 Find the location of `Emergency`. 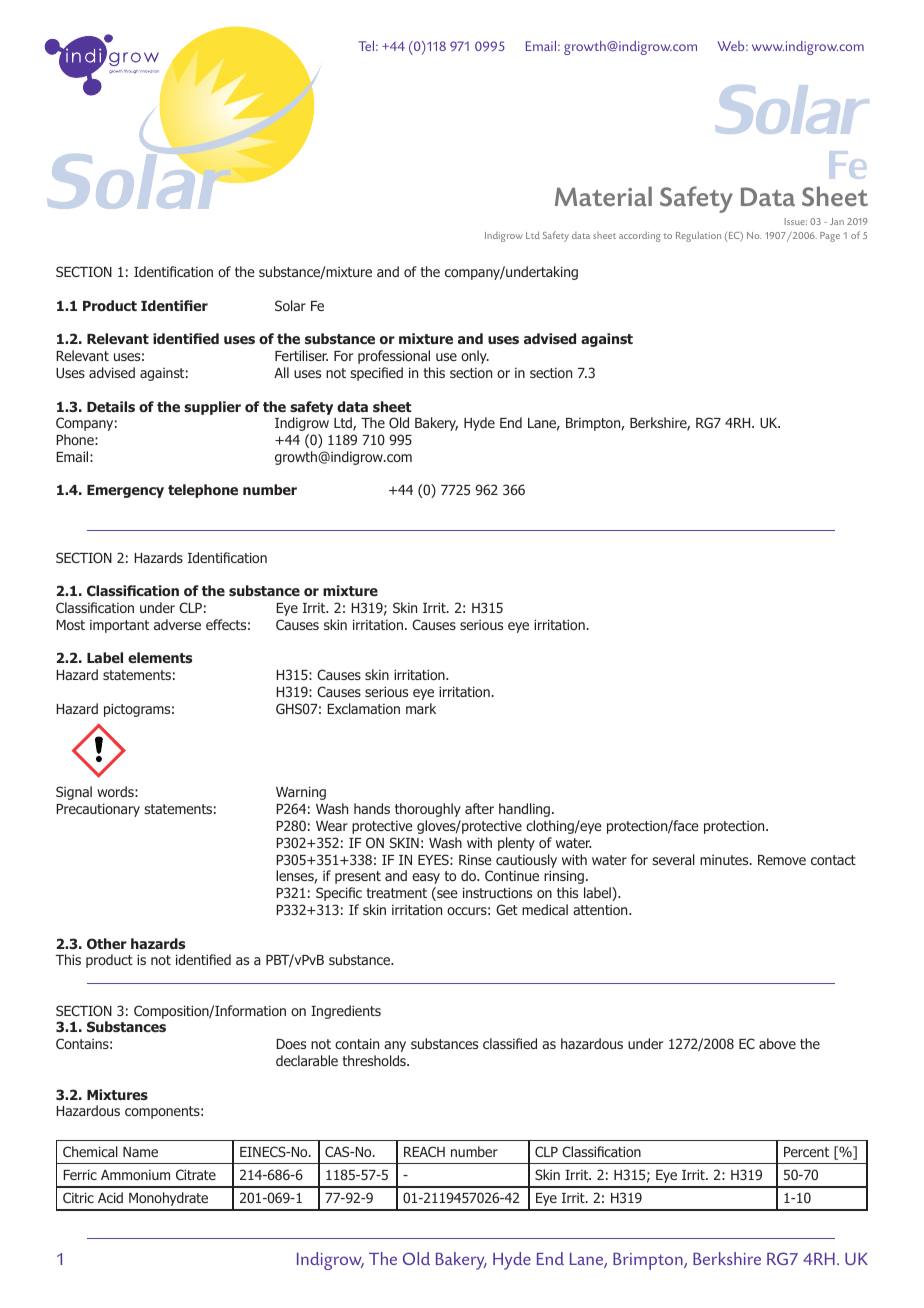

Emergency is located at coordinates (125, 491).
